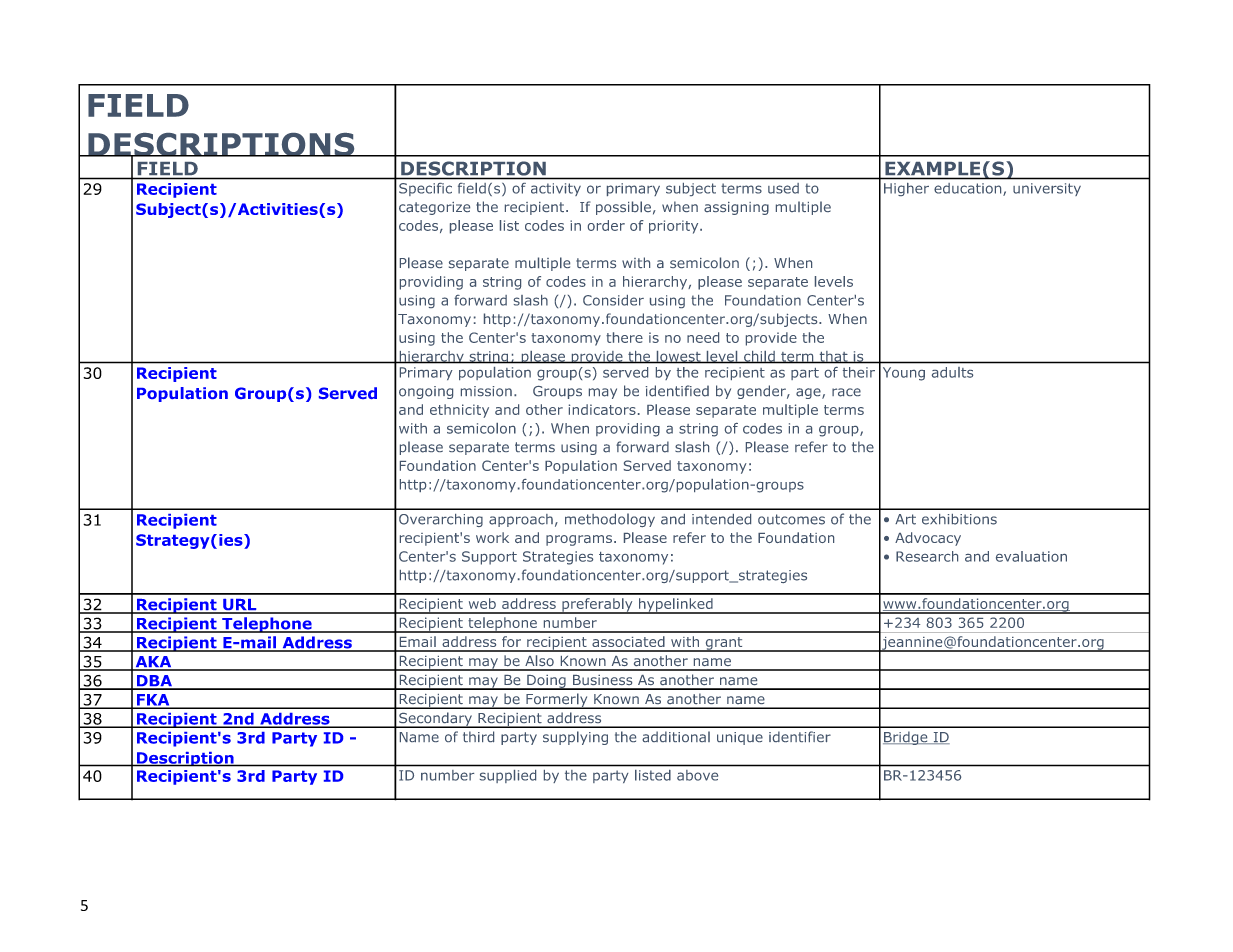 This screenshot has height=952, width=1233. I want to click on Overarching, so click(441, 520).
